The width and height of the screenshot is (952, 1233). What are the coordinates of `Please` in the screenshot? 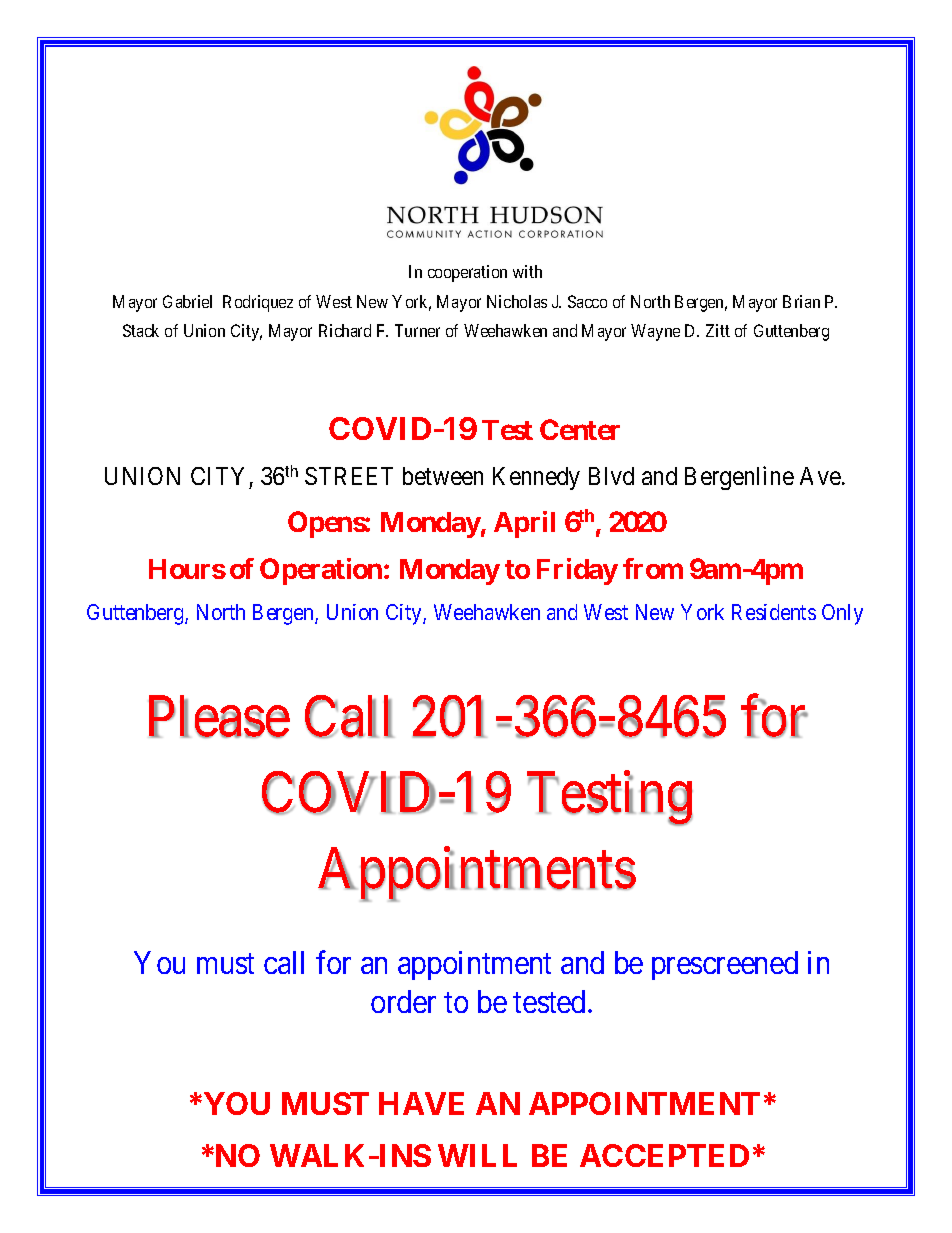 It's located at (219, 717).
